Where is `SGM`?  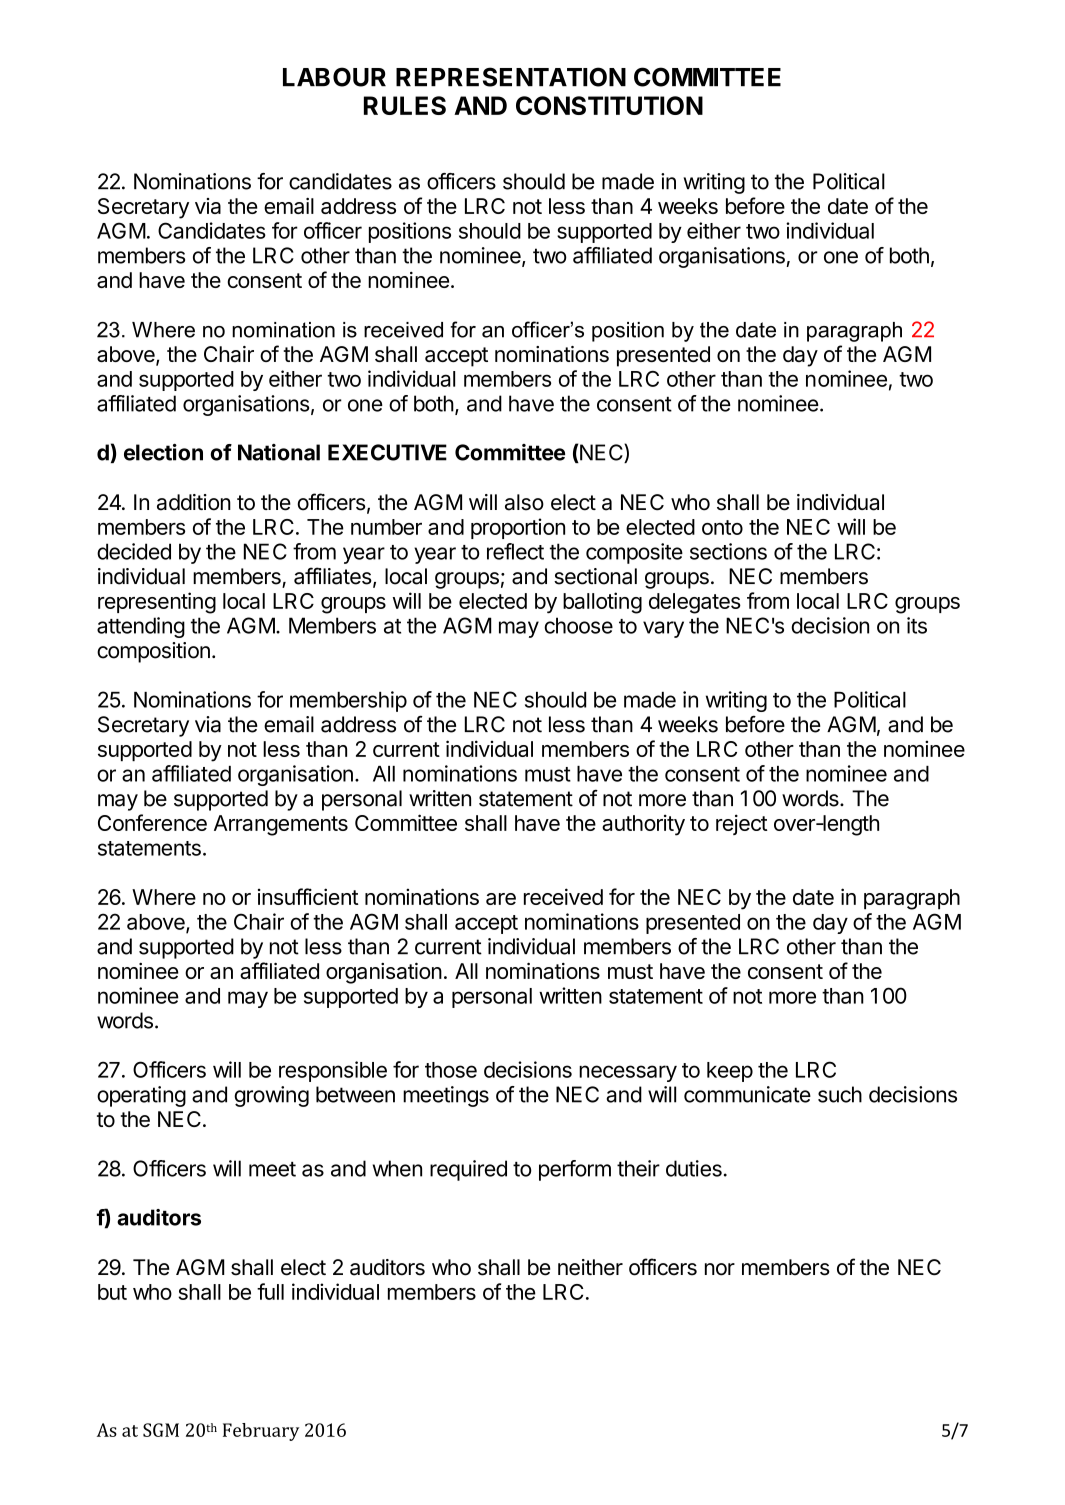
SGM is located at coordinates (161, 1430).
